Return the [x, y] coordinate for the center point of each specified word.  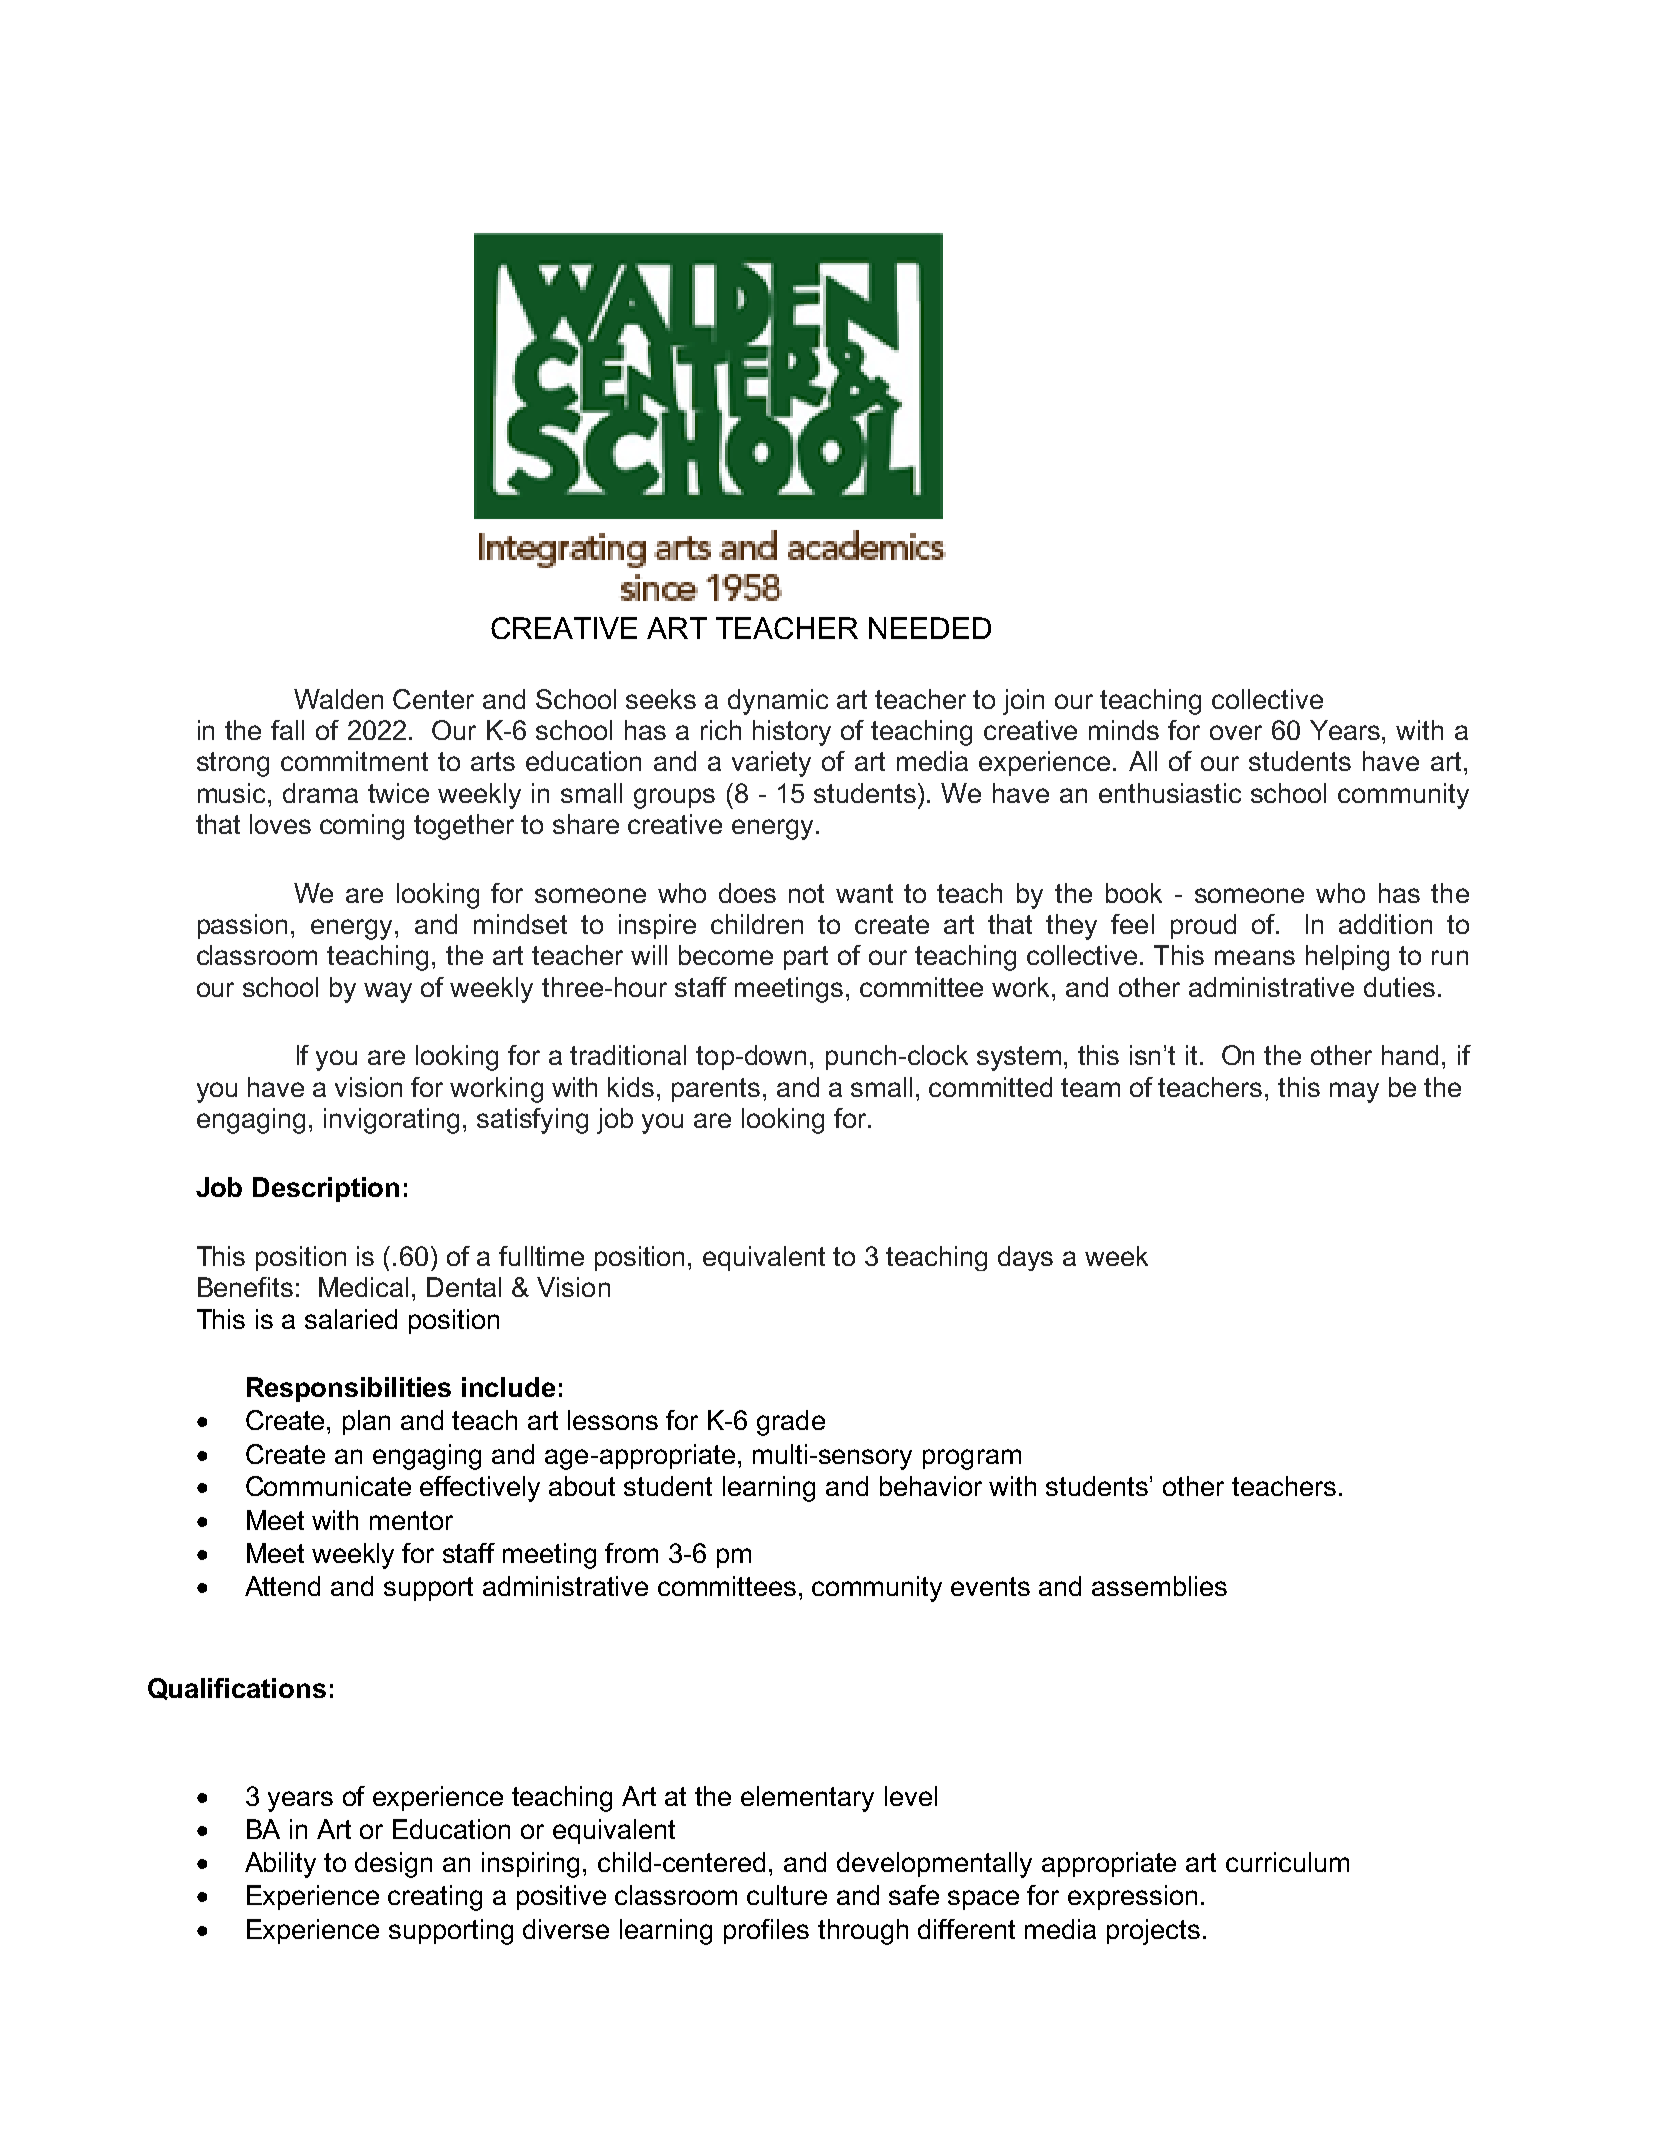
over [1236, 732]
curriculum [1287, 1862]
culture [787, 1895]
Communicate [328, 1486]
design [393, 1865]
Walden [338, 699]
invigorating [391, 1121]
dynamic [778, 702]
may [1354, 1092]
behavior [931, 1486]
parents [716, 1090]
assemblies [1159, 1586]
